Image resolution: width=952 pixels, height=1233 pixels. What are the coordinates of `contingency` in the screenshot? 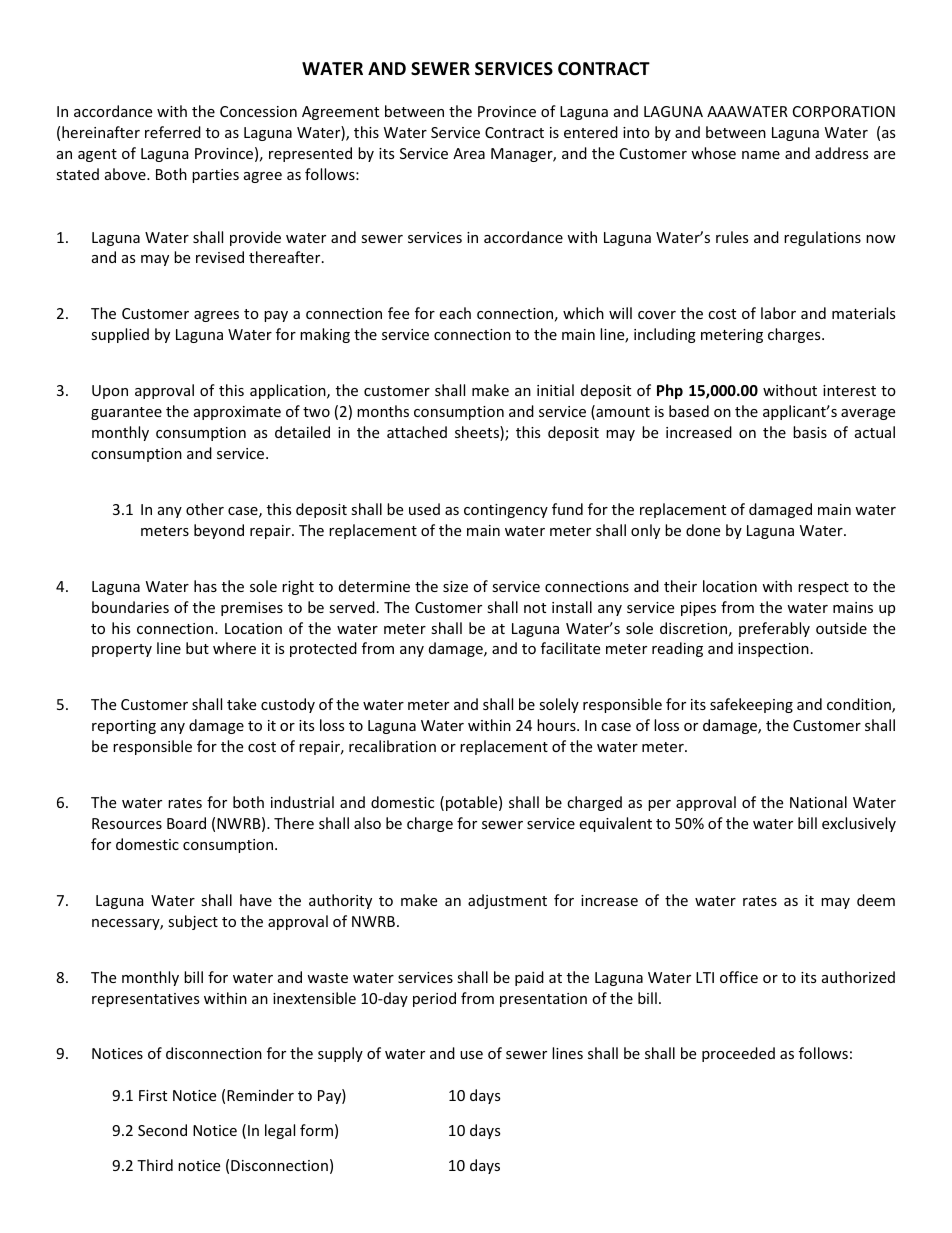 It's located at (506, 511).
